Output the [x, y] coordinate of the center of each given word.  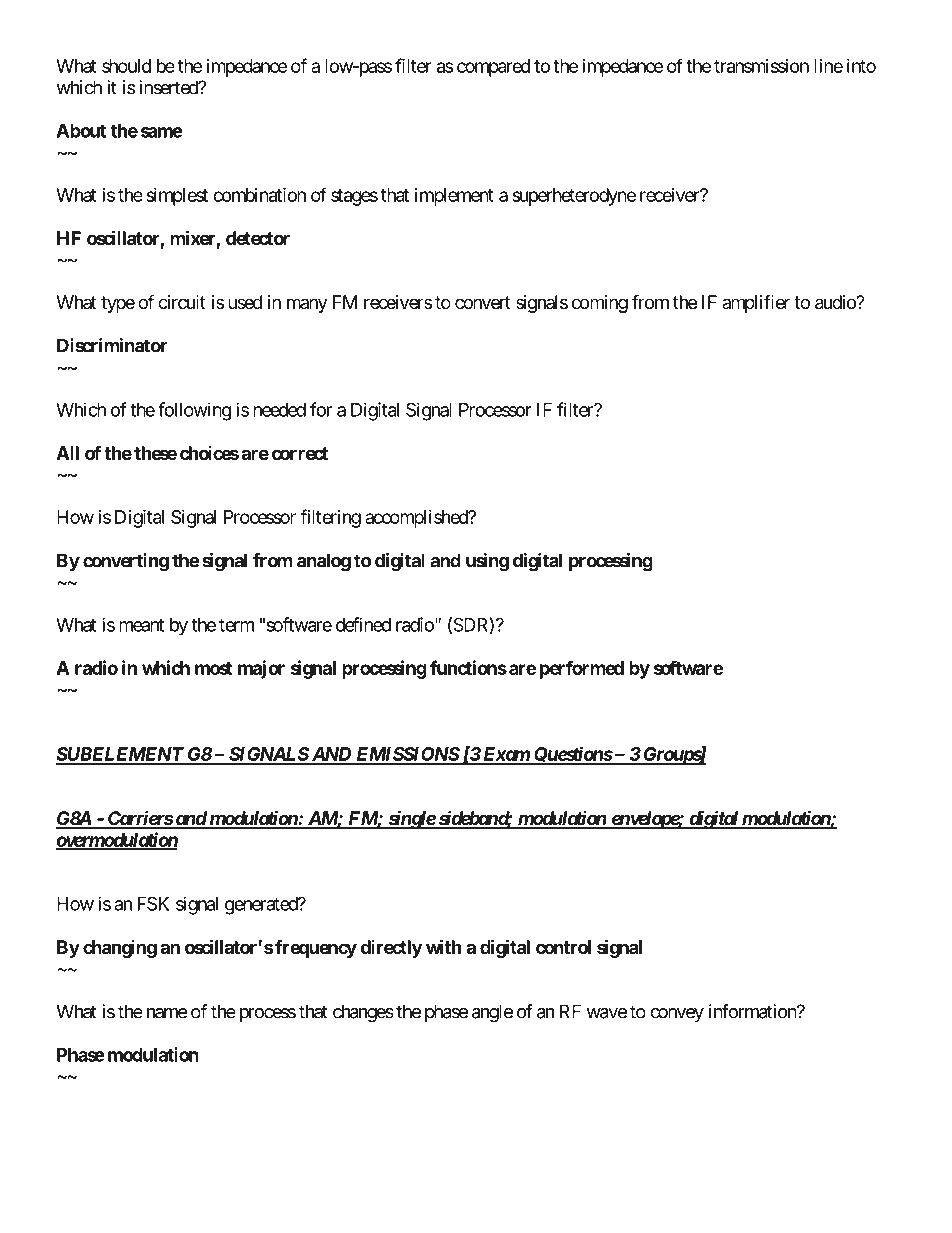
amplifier [756, 304]
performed [582, 669]
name [167, 1013]
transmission [761, 66]
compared [493, 68]
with [443, 946]
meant [141, 625]
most [213, 668]
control [563, 947]
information [753, 1011]
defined [363, 624]
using [487, 562]
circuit [182, 302]
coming [600, 304]
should [126, 66]
